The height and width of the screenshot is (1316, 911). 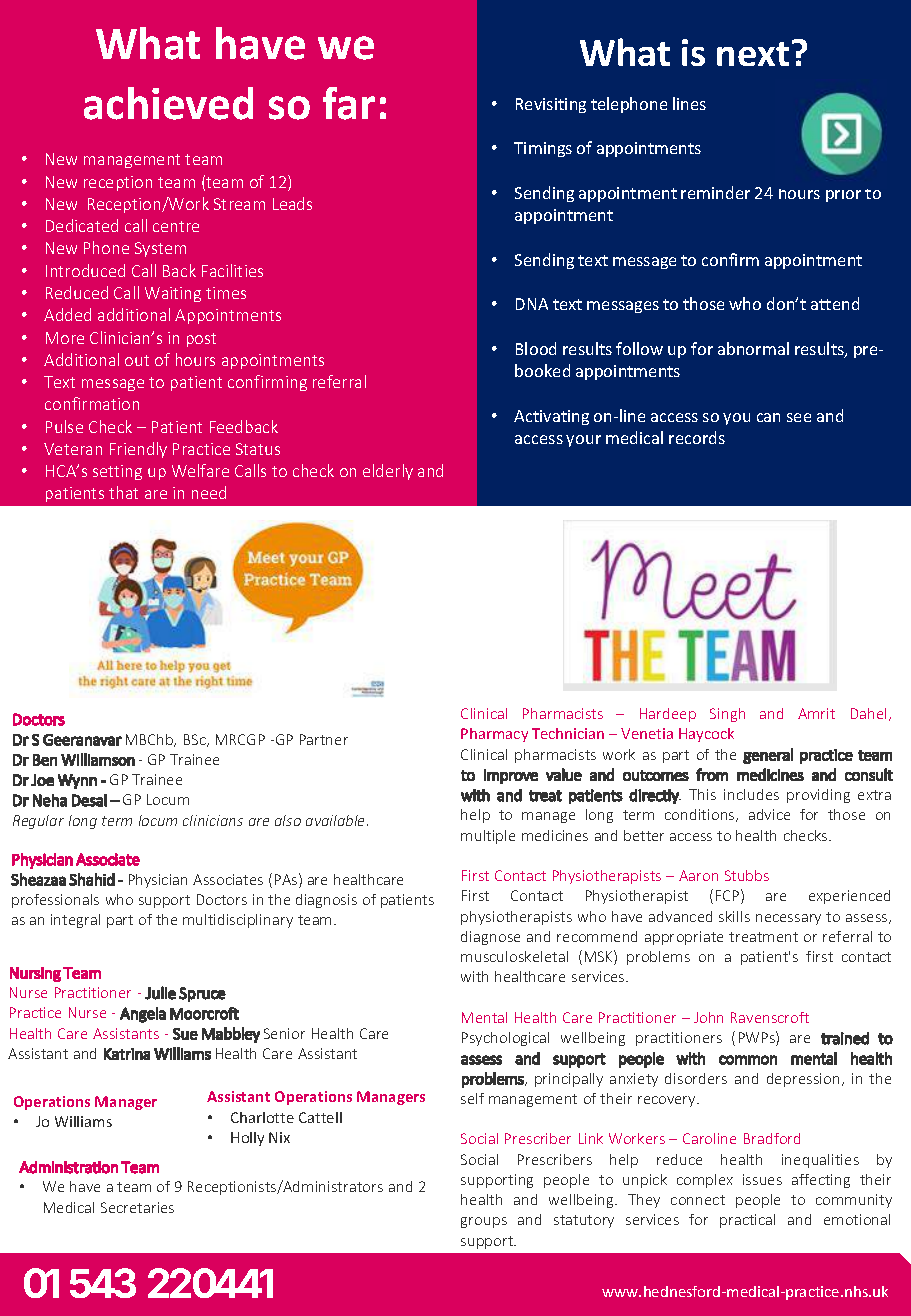 I want to click on achieved, so click(x=168, y=103).
